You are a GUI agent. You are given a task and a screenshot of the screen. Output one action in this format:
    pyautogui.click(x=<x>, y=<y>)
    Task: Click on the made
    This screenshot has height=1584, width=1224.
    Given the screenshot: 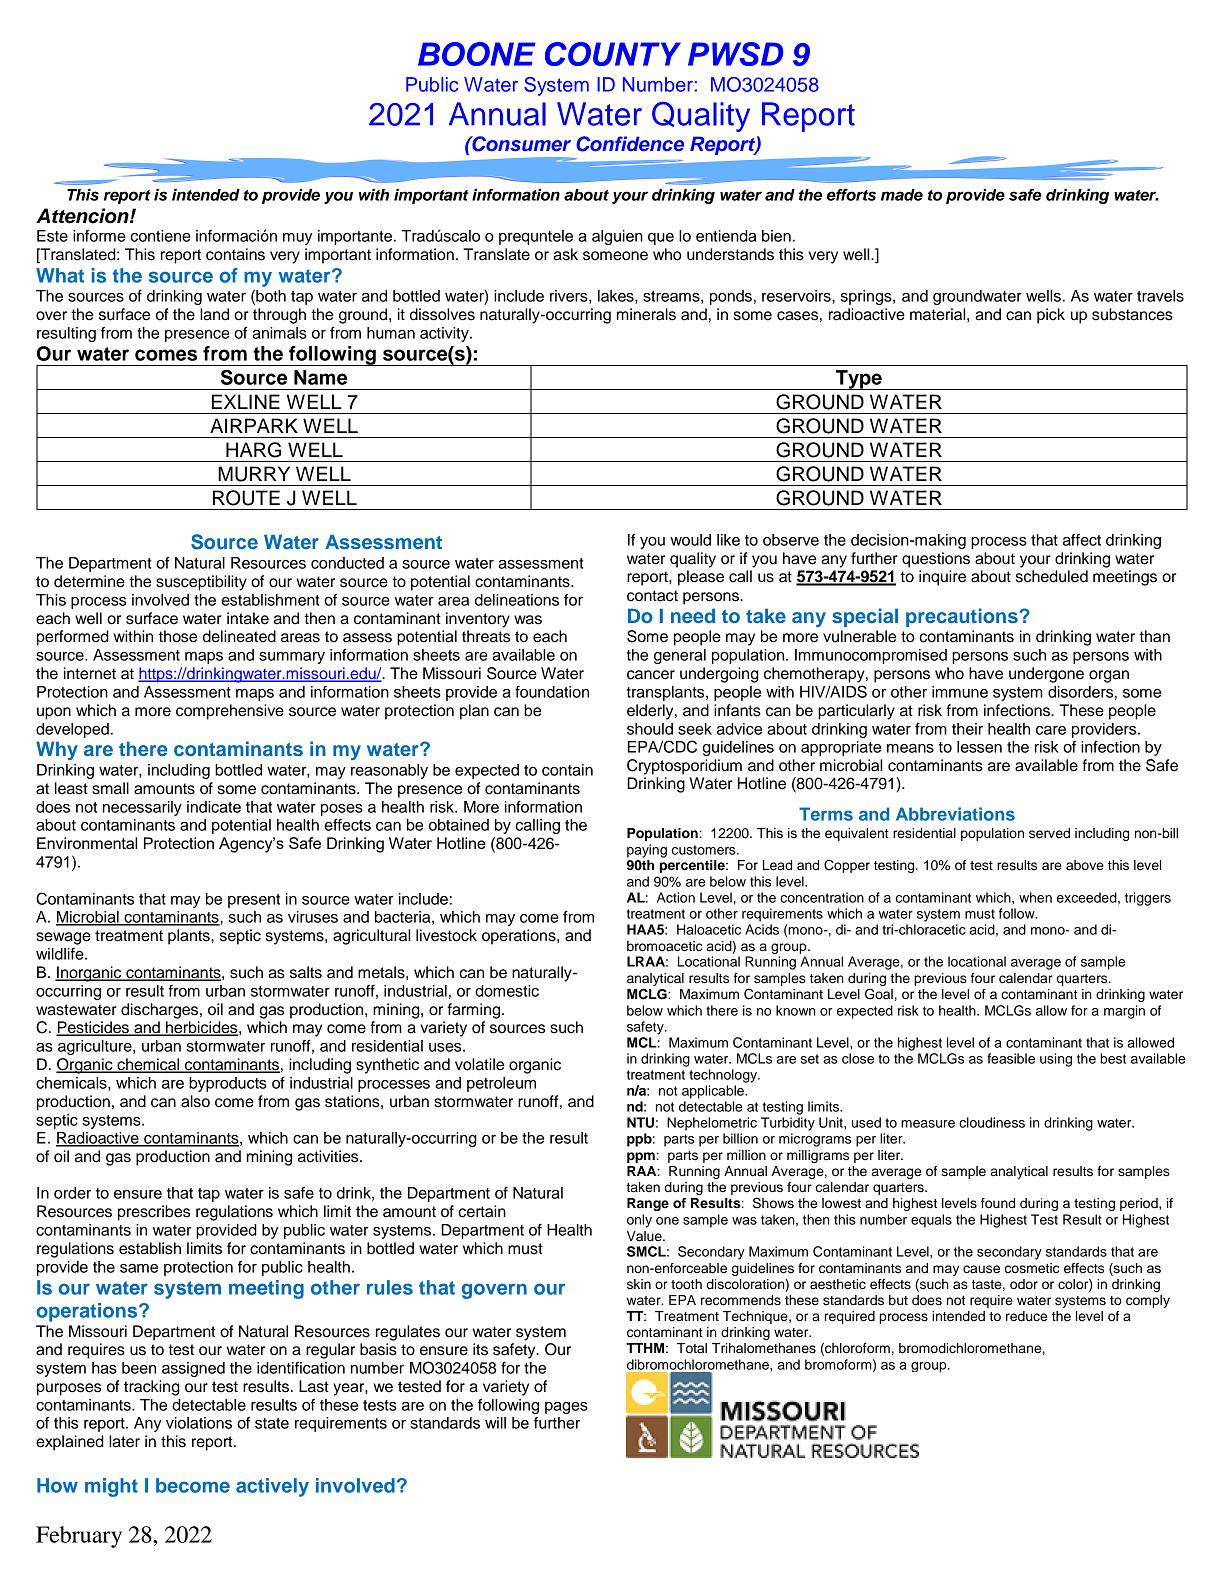 What is the action you would take?
    pyautogui.click(x=902, y=195)
